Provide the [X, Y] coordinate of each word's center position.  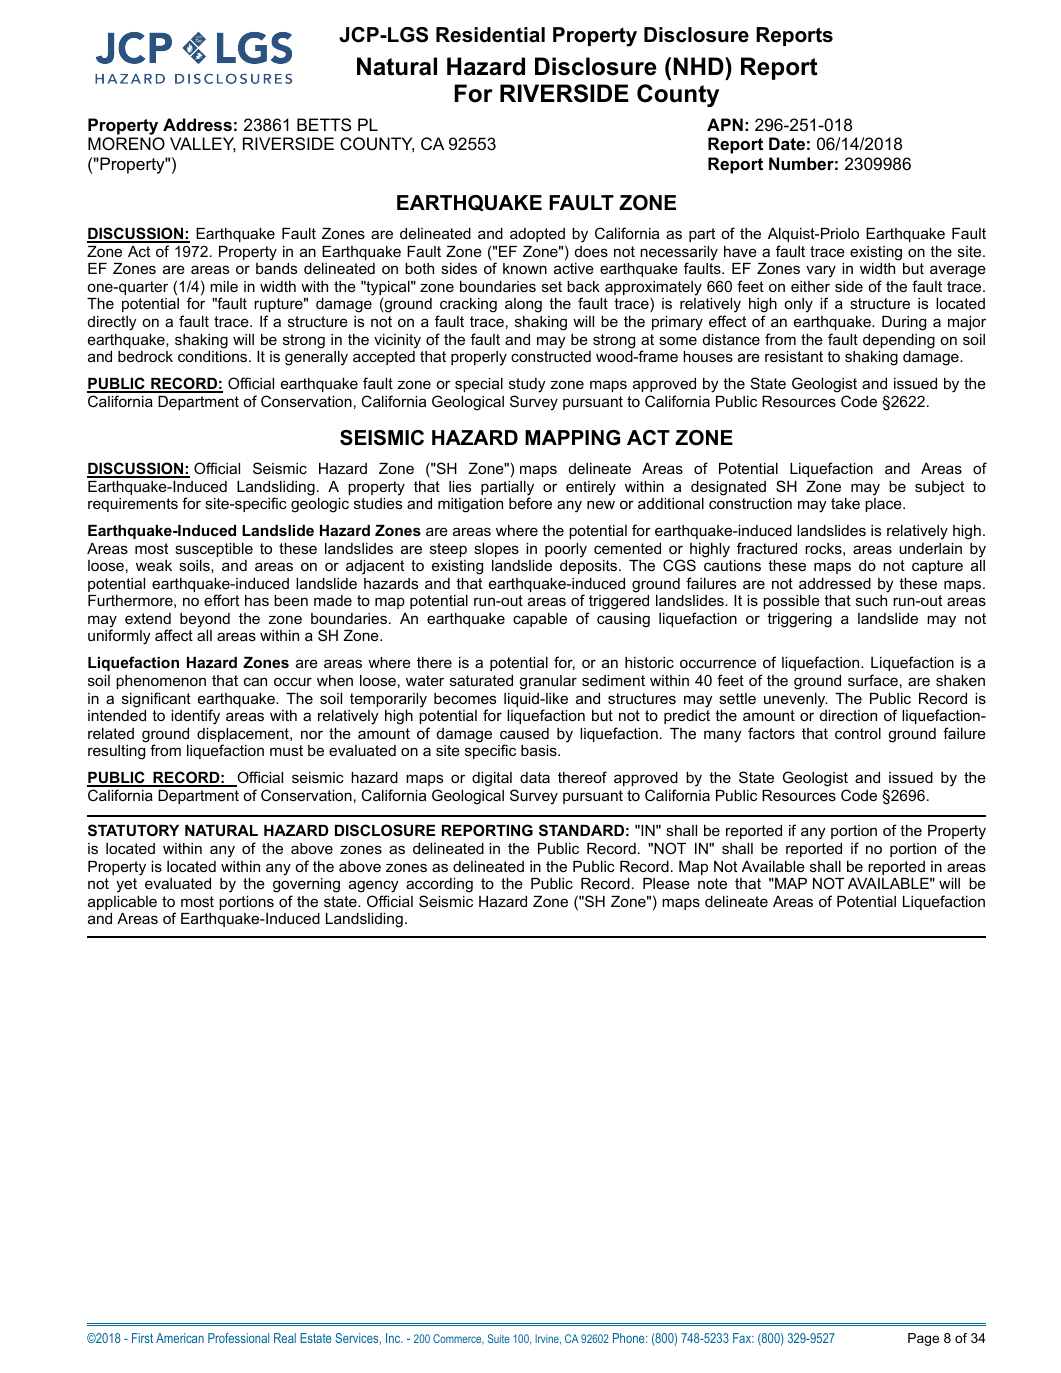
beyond [205, 620]
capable [540, 620]
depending [899, 341]
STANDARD [581, 830]
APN [725, 124]
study [527, 385]
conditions [214, 356]
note [712, 883]
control [858, 733]
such [871, 600]
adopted [537, 235]
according [439, 885]
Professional [238, 1338]
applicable [122, 903]
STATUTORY [133, 830]
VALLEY [203, 144]
